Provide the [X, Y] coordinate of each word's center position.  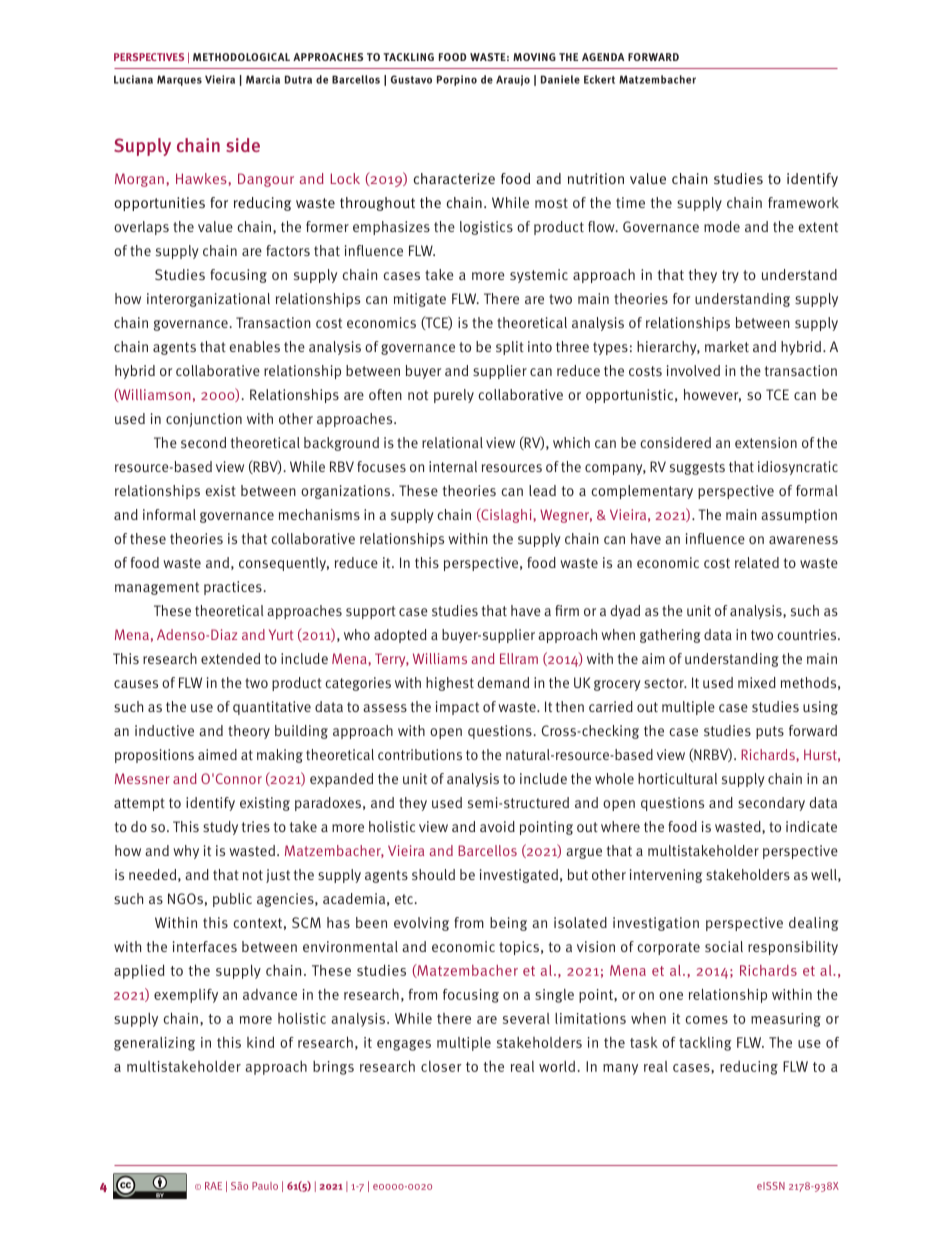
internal [453, 466]
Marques [179, 80]
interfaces [205, 946]
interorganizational [208, 300]
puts [770, 732]
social [724, 946]
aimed [217, 754]
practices [233, 588]
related [757, 562]
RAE [213, 1186]
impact [457, 708]
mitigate [420, 300]
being [508, 924]
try [730, 276]
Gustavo [411, 79]
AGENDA [603, 57]
